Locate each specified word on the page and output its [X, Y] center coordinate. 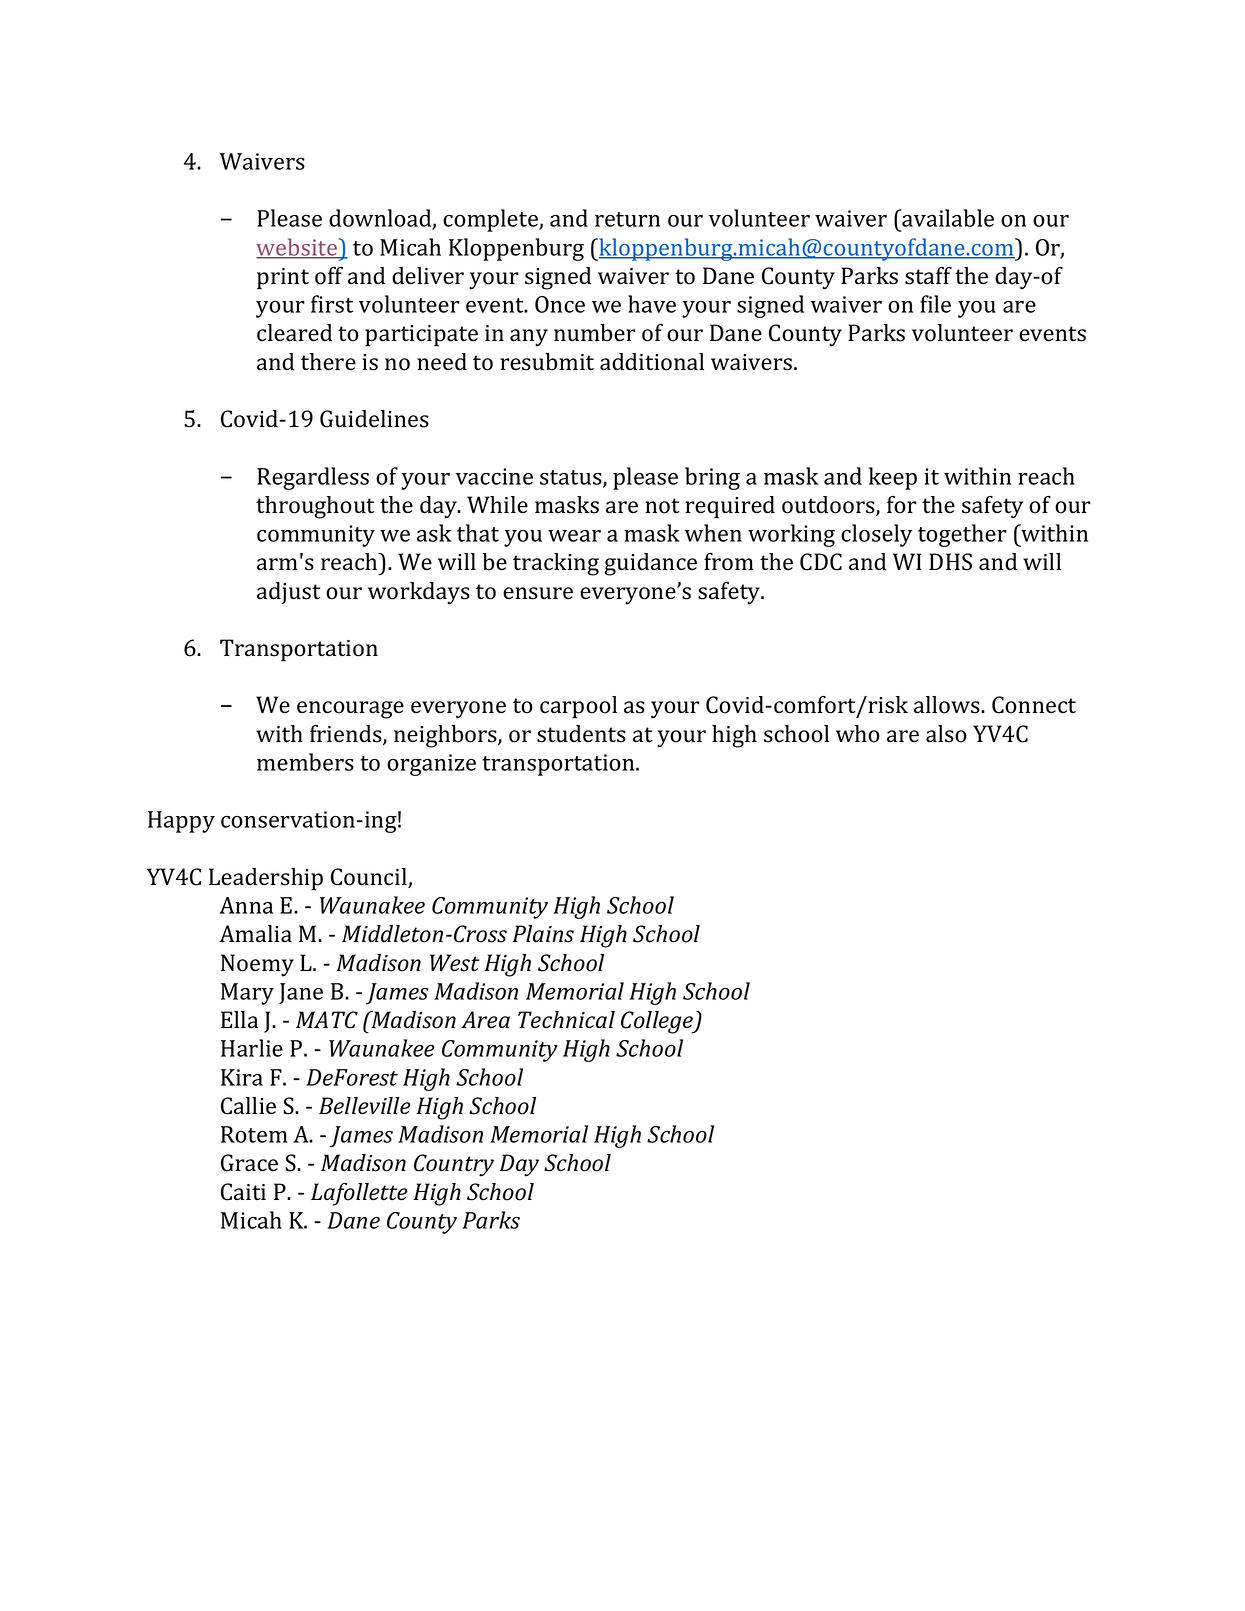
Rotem [254, 1134]
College [658, 1022]
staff [928, 276]
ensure [538, 593]
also [946, 734]
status [572, 478]
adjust [289, 593]
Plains [543, 934]
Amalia [255, 934]
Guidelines [374, 419]
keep [893, 478]
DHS [950, 562]
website [298, 248]
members [305, 762]
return [627, 219]
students [581, 734]
